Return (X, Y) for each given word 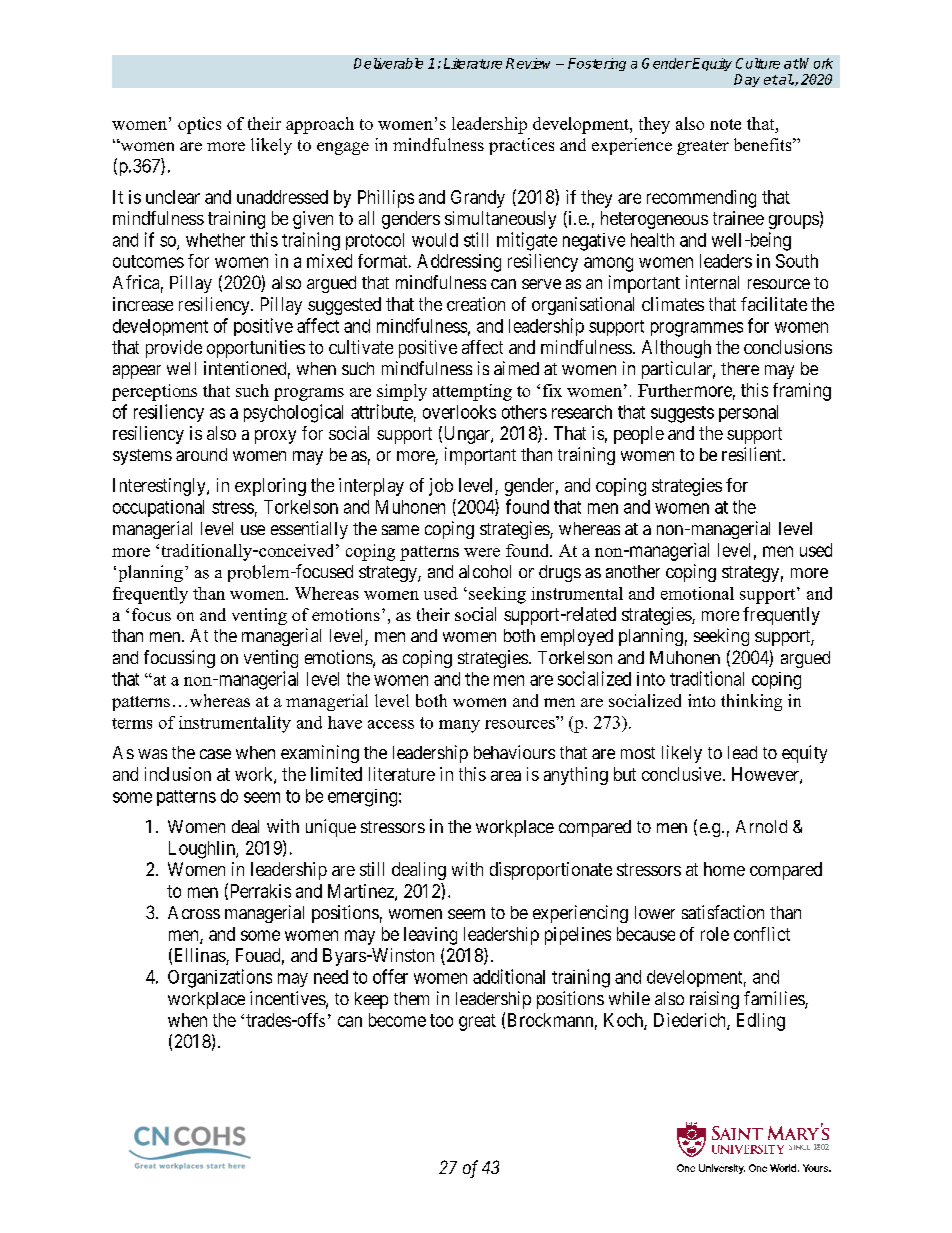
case (215, 754)
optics (199, 125)
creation (476, 304)
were (482, 552)
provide (174, 349)
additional (509, 976)
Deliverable (388, 63)
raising (714, 1000)
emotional (697, 593)
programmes (697, 329)
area (506, 776)
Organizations (220, 978)
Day (747, 80)
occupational (158, 508)
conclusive (681, 774)
